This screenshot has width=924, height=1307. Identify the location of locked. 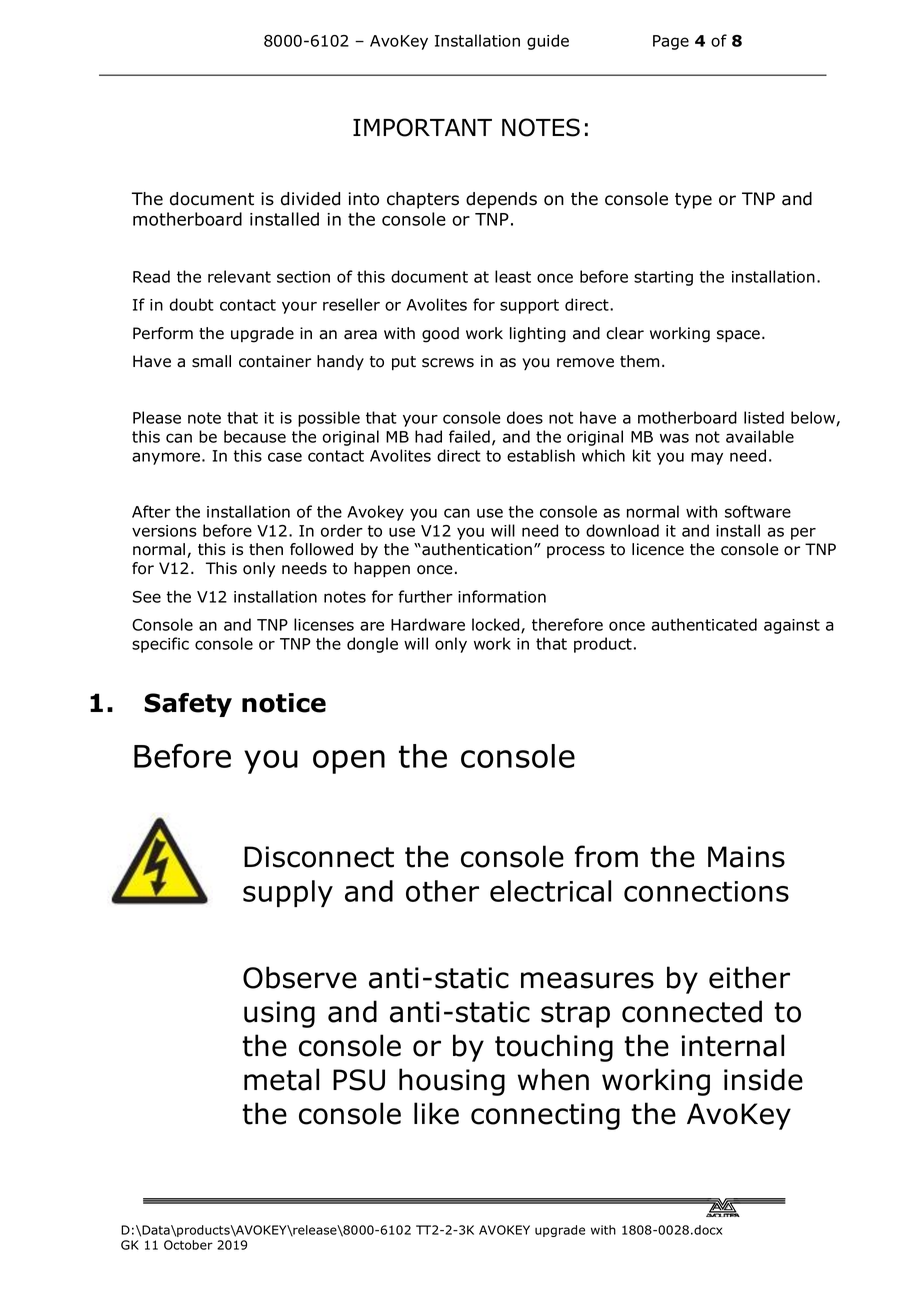
(497, 625).
